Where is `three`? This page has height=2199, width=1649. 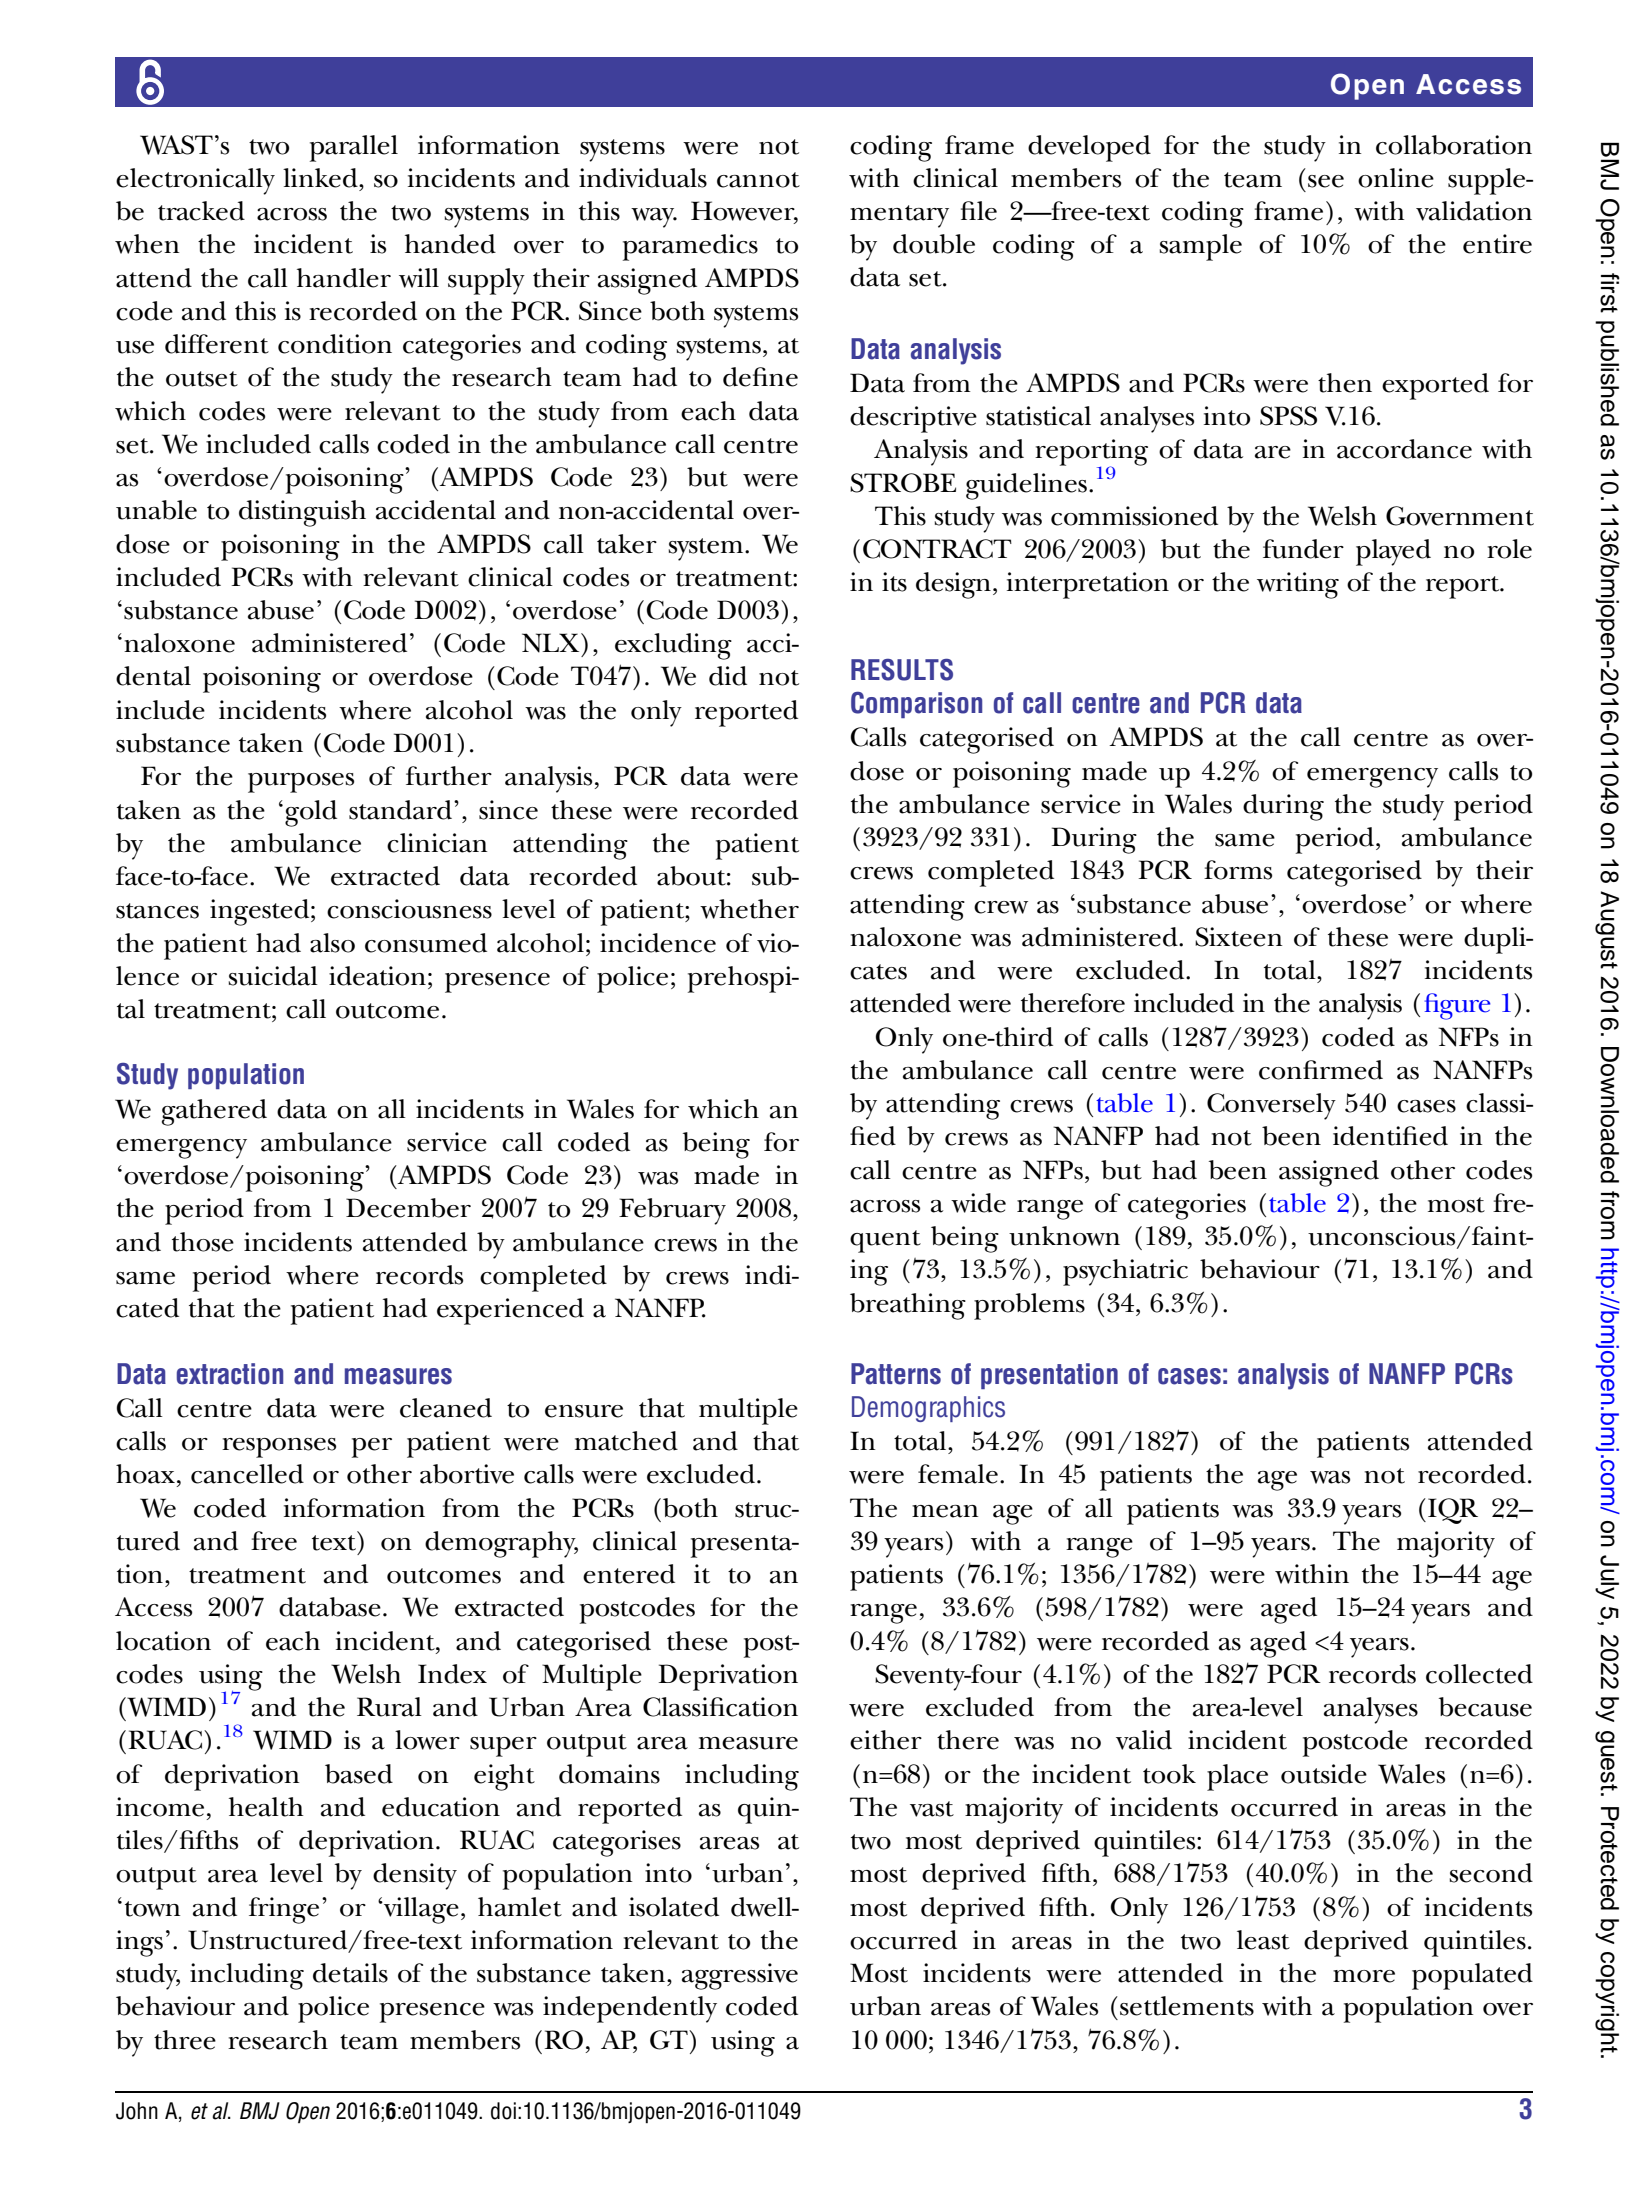
three is located at coordinates (185, 2040).
